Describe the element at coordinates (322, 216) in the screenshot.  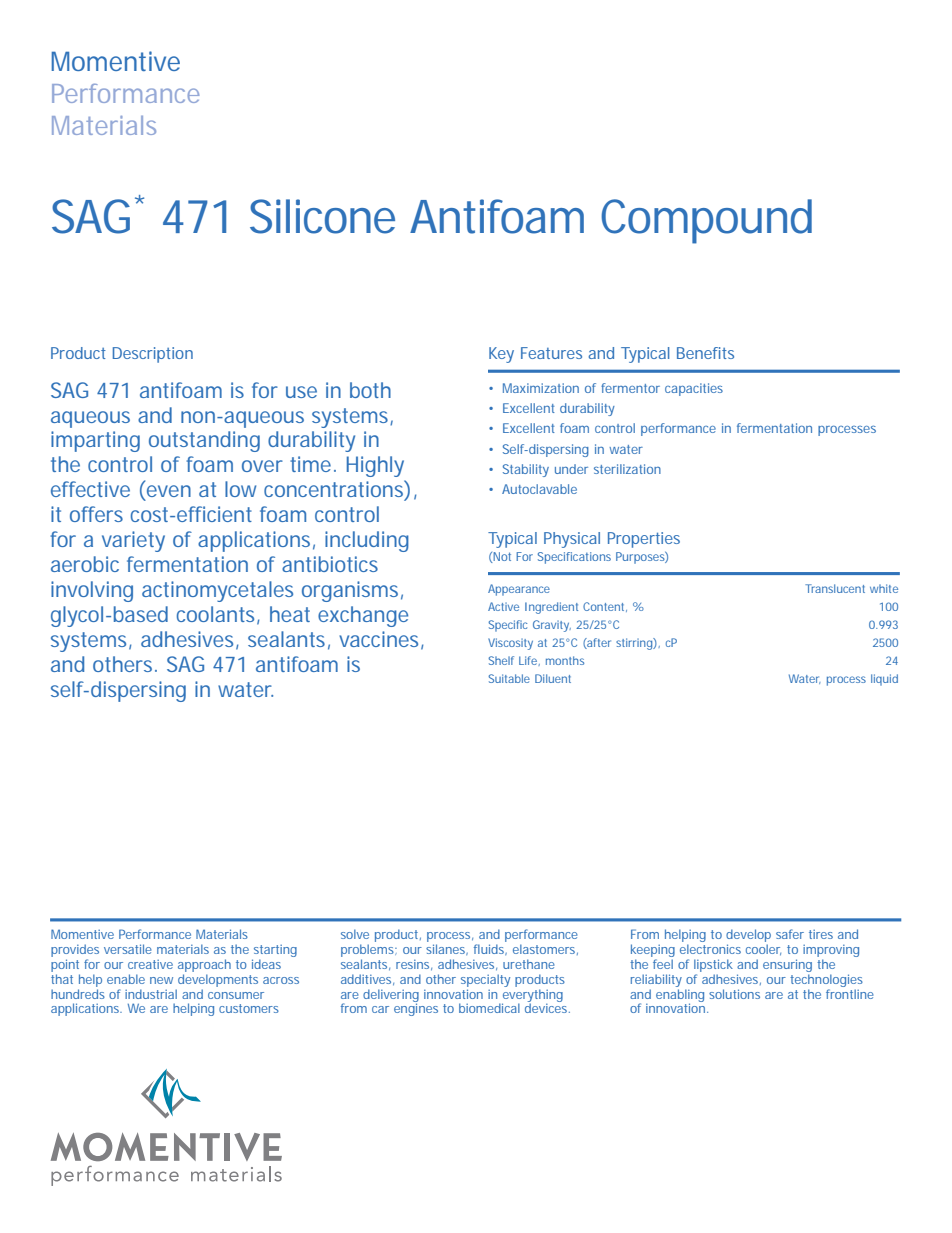
I see `Silicone` at that location.
